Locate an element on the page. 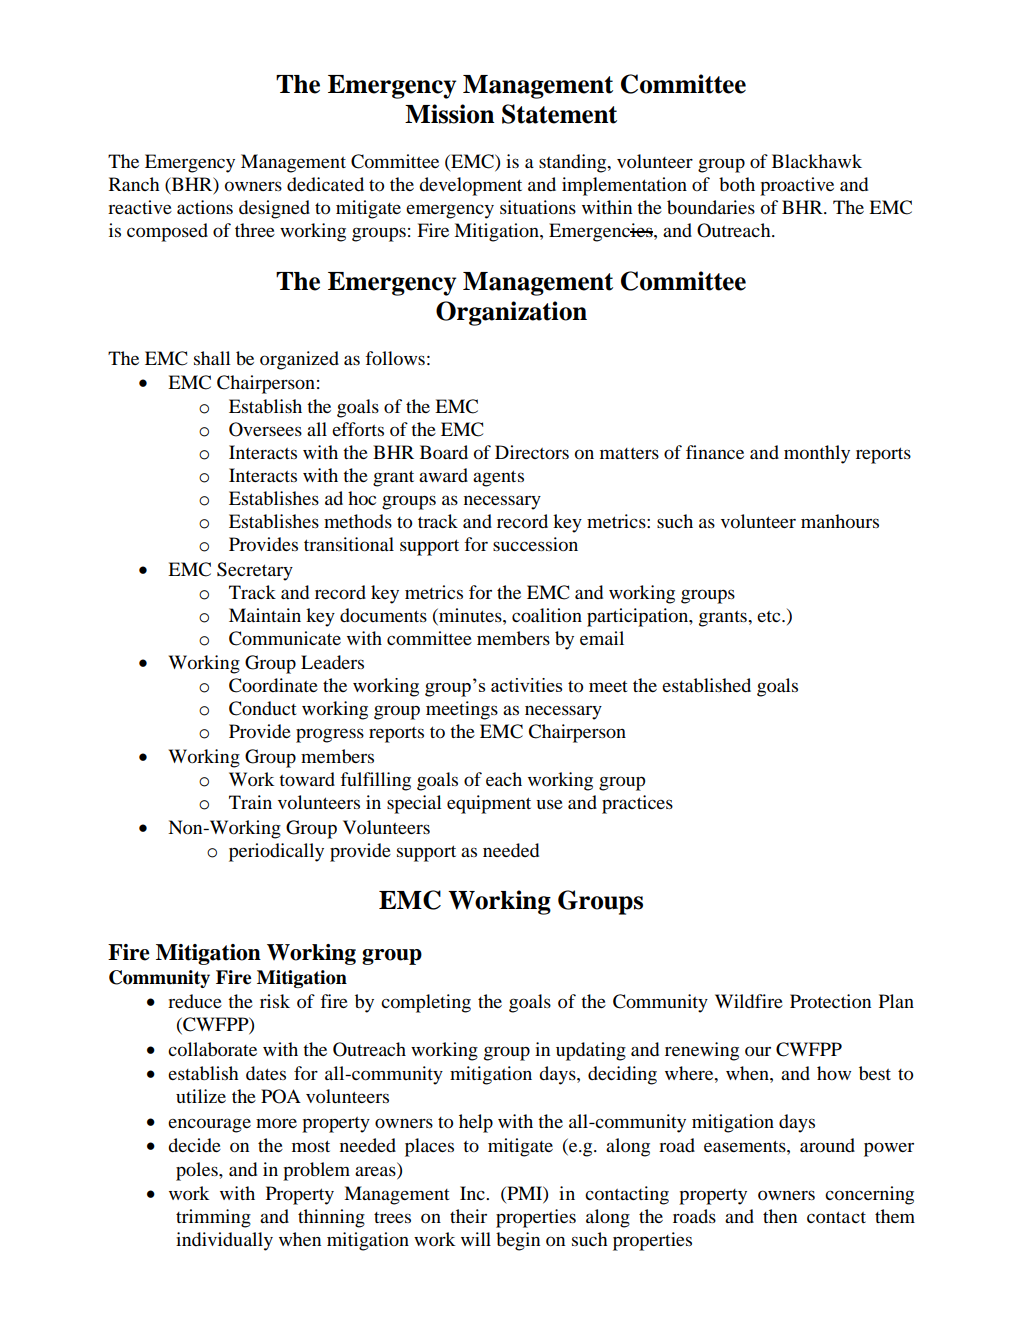 Image resolution: width=1023 pixels, height=1324 pixels. periodically is located at coordinates (276, 852).
